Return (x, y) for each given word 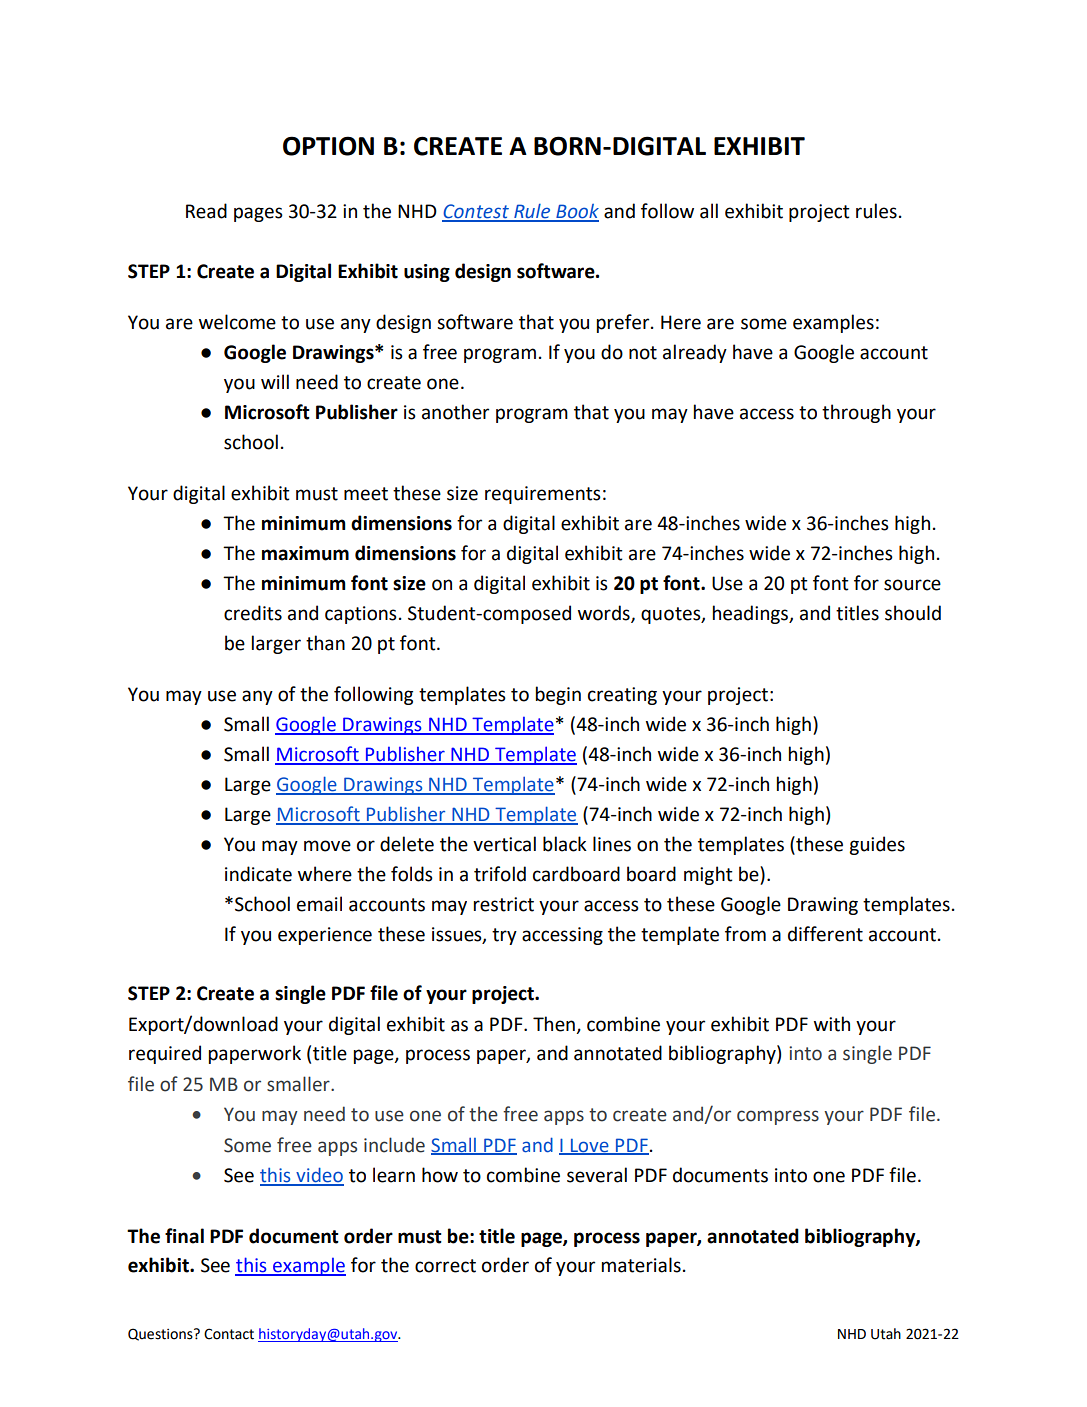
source (912, 585)
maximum (305, 553)
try (504, 936)
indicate (258, 874)
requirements (543, 495)
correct (445, 1266)
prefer (624, 323)
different (825, 934)
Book (576, 212)
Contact (229, 1334)
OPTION (328, 146)
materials (641, 1265)
